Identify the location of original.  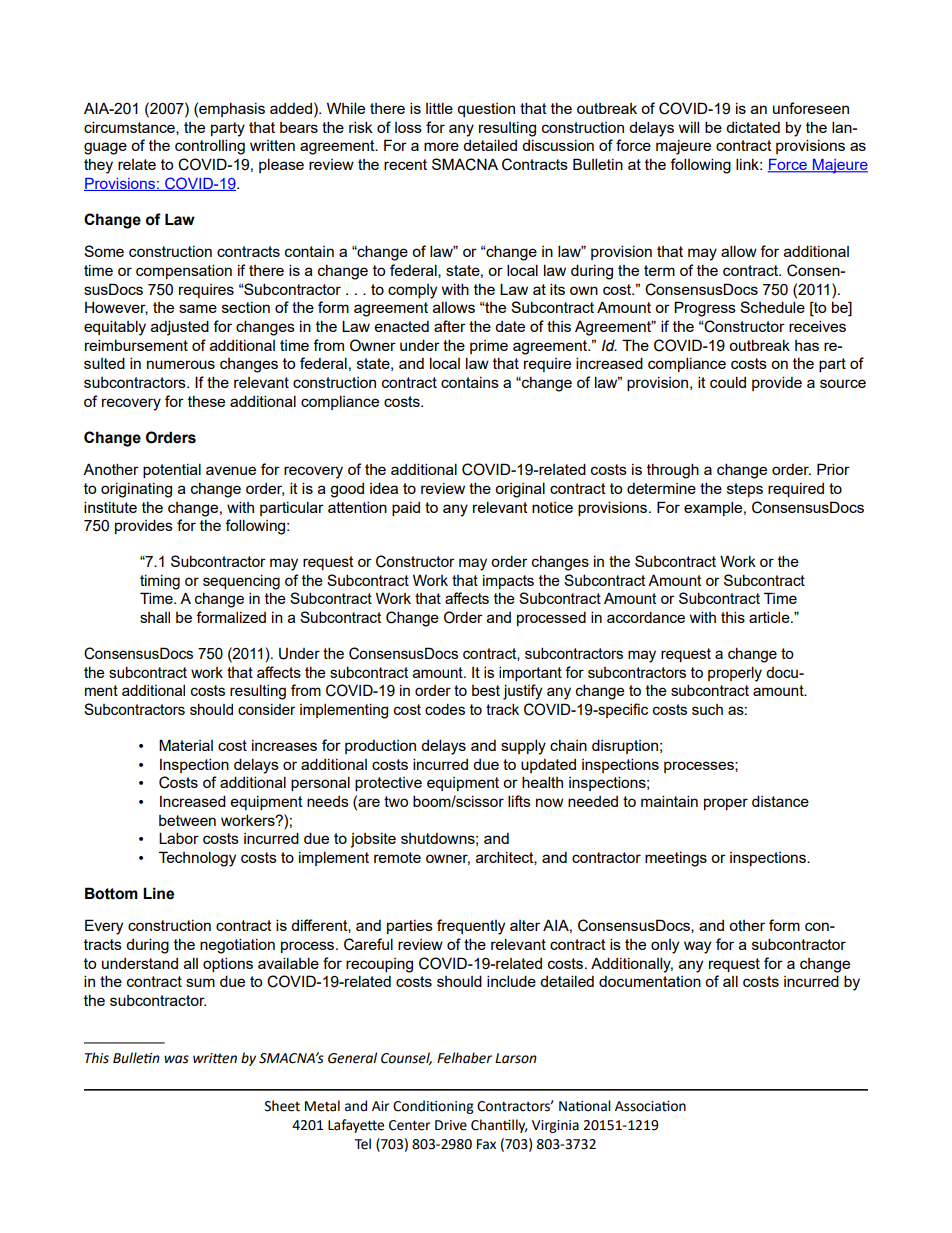
(520, 490).
